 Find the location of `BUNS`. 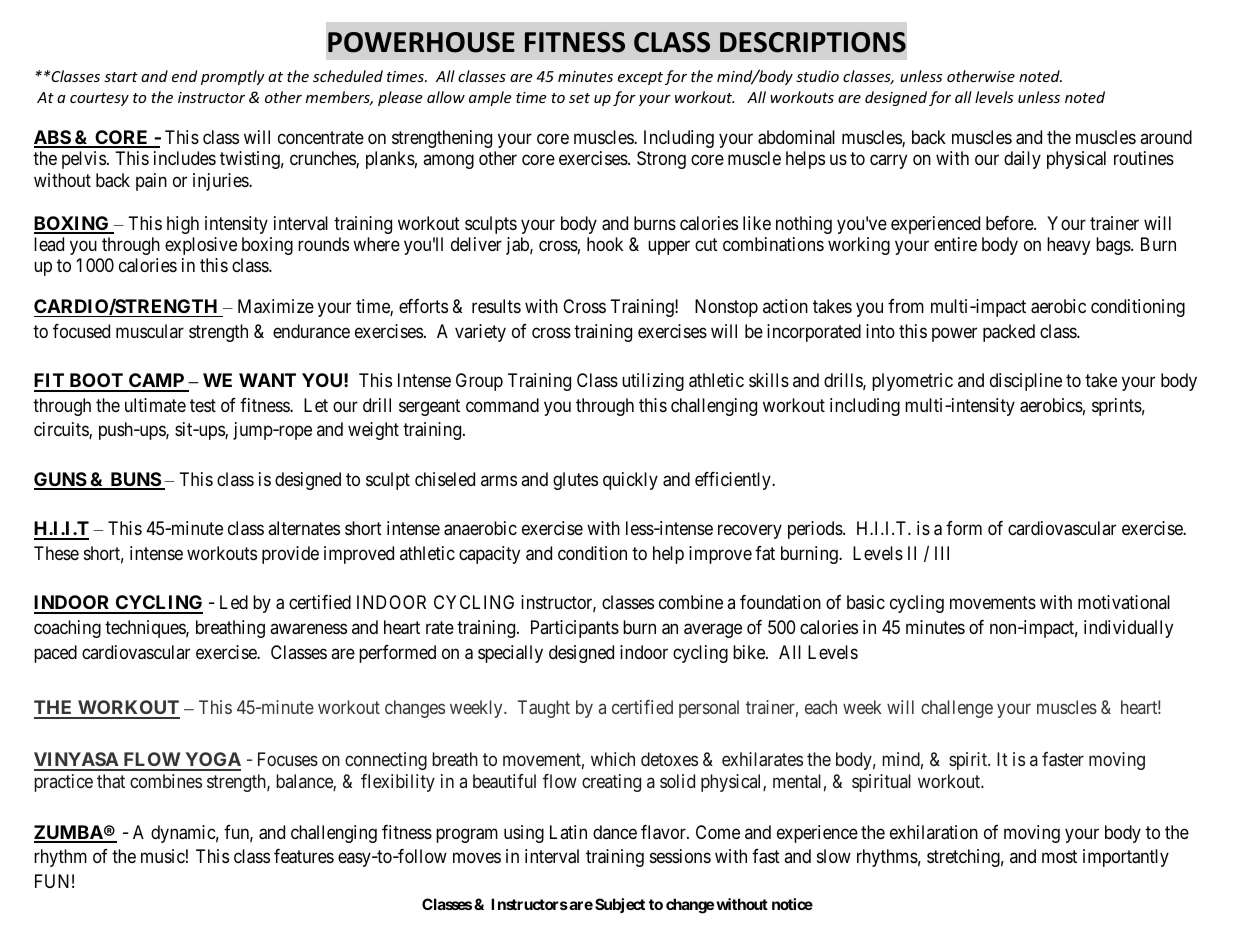

BUNS is located at coordinates (135, 480).
